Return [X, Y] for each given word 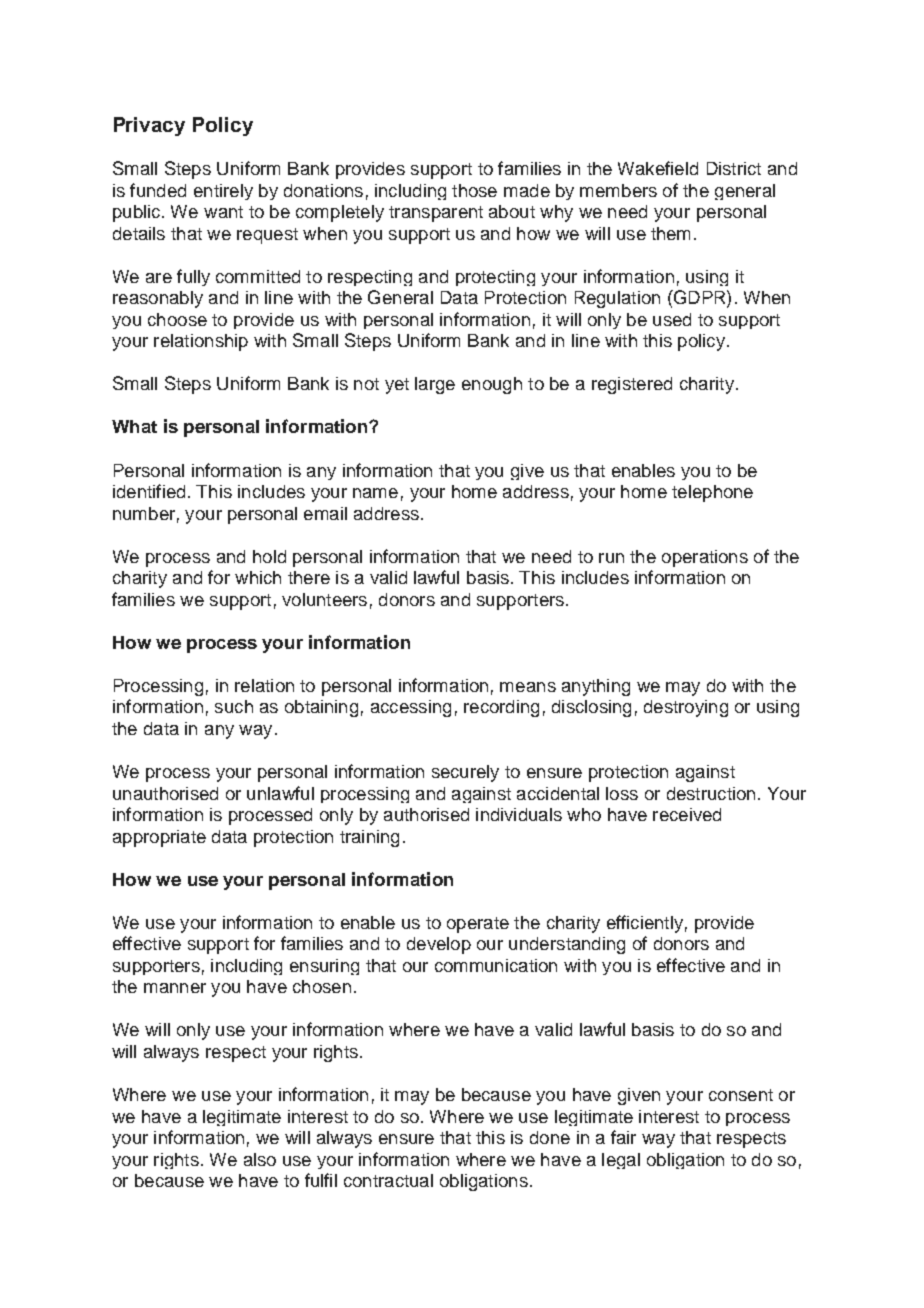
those [474, 190]
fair [623, 1137]
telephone [712, 493]
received [687, 814]
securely [465, 773]
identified [149, 491]
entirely [223, 192]
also [260, 1159]
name [375, 493]
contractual [388, 1180]
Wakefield [658, 168]
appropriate [159, 838]
